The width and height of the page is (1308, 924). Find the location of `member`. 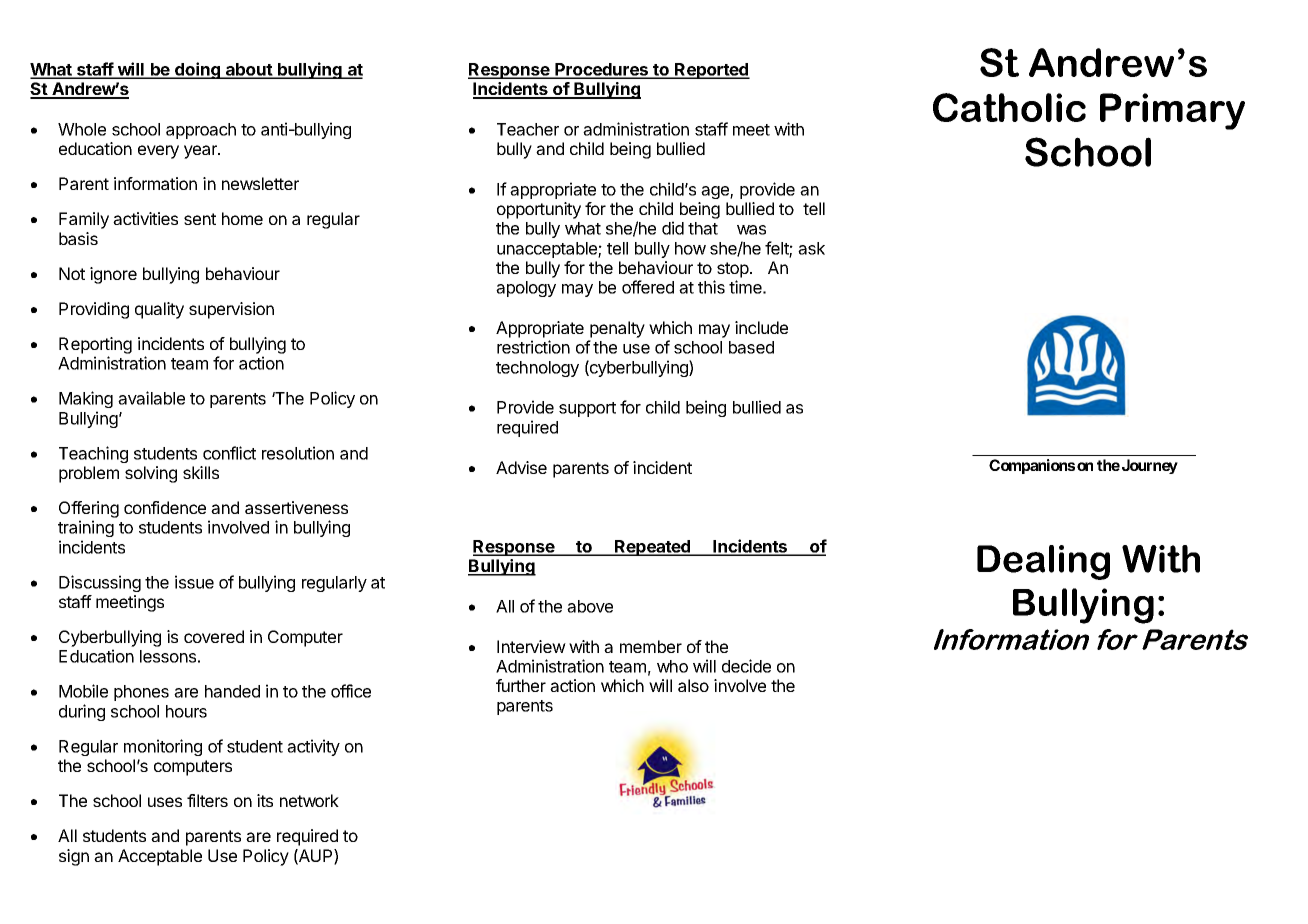

member is located at coordinates (651, 646).
